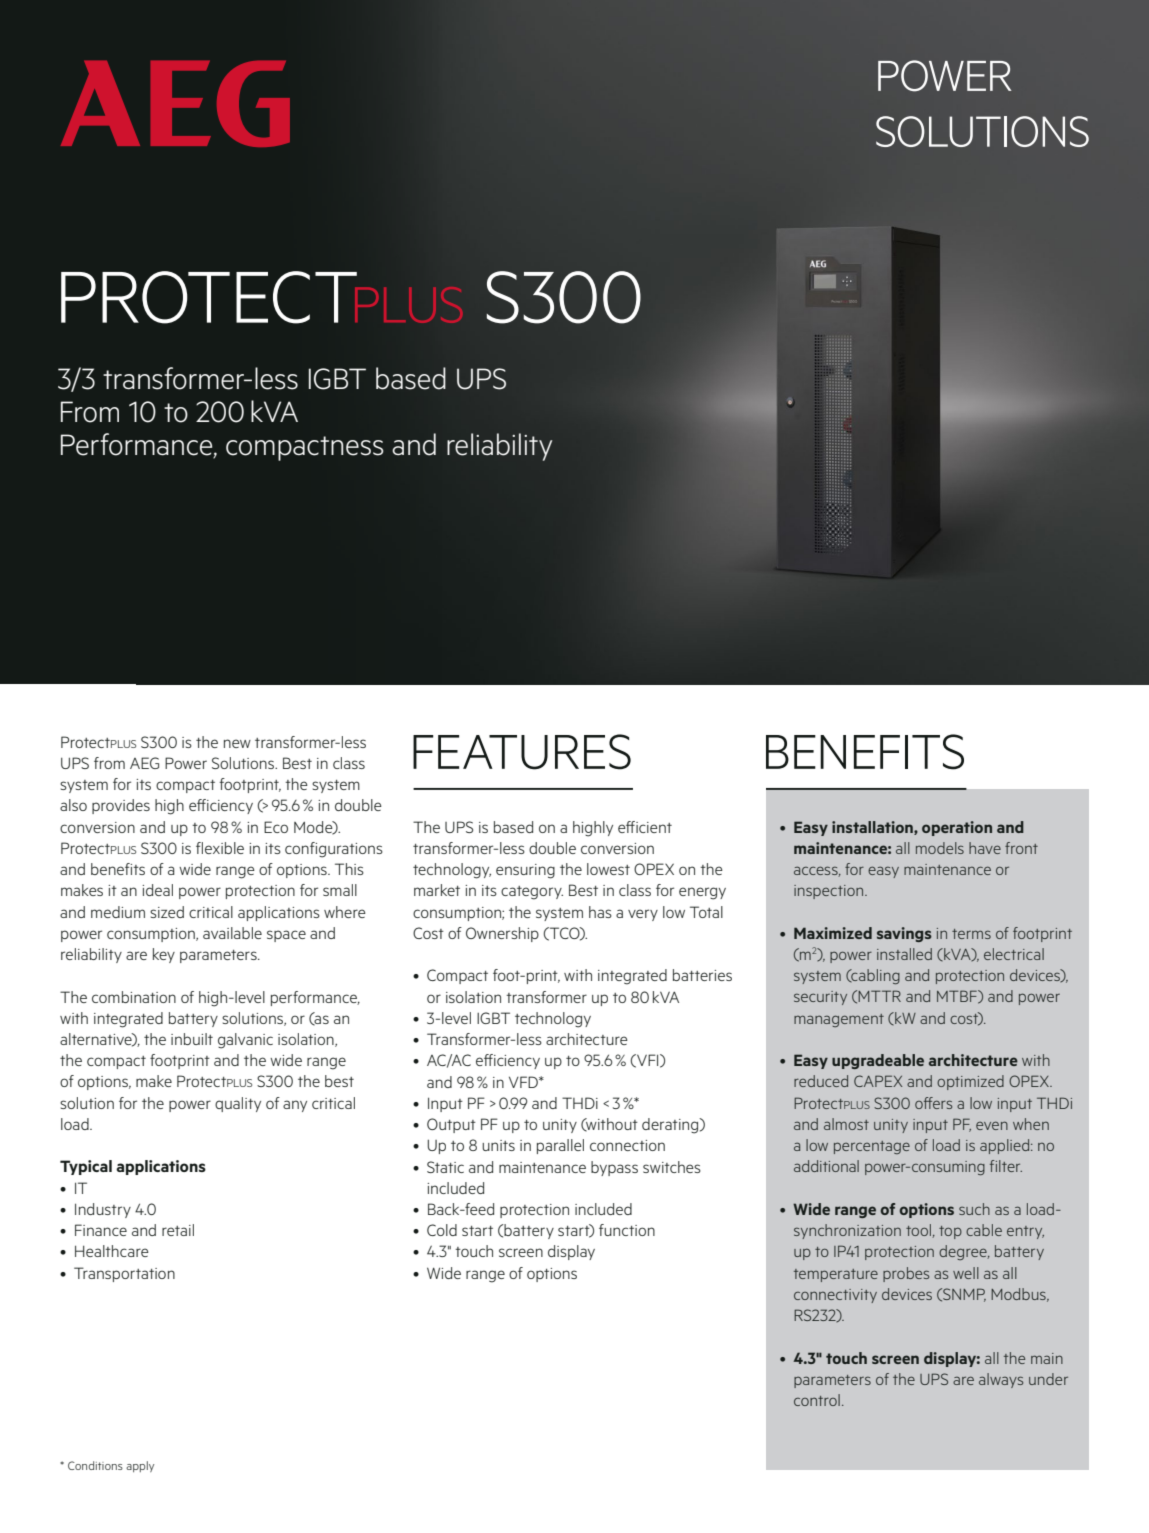 The height and width of the document is (1533, 1149). What do you see at coordinates (124, 1274) in the document?
I see `Transportation` at bounding box center [124, 1274].
